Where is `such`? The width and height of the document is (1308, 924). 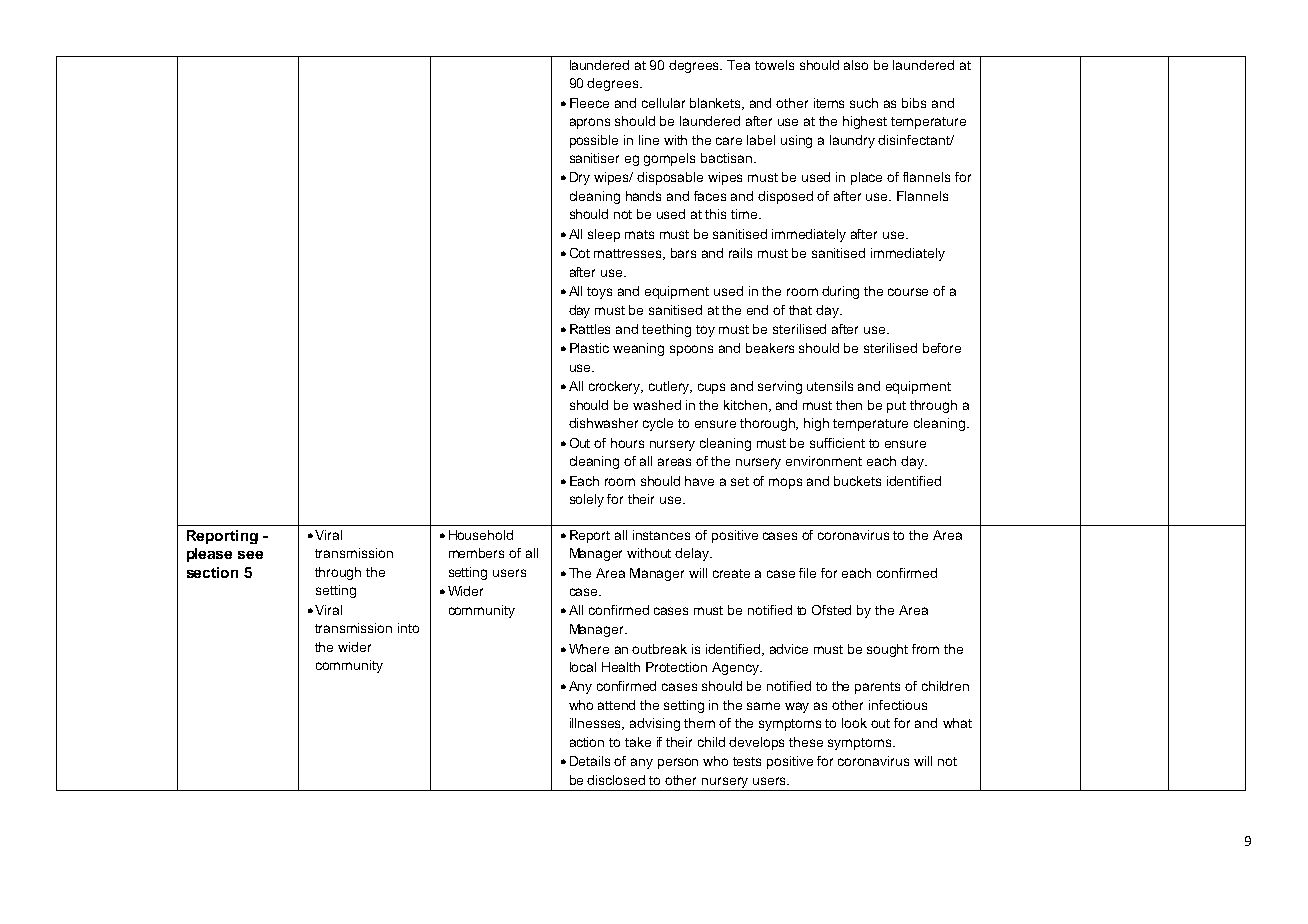
such is located at coordinates (864, 103).
